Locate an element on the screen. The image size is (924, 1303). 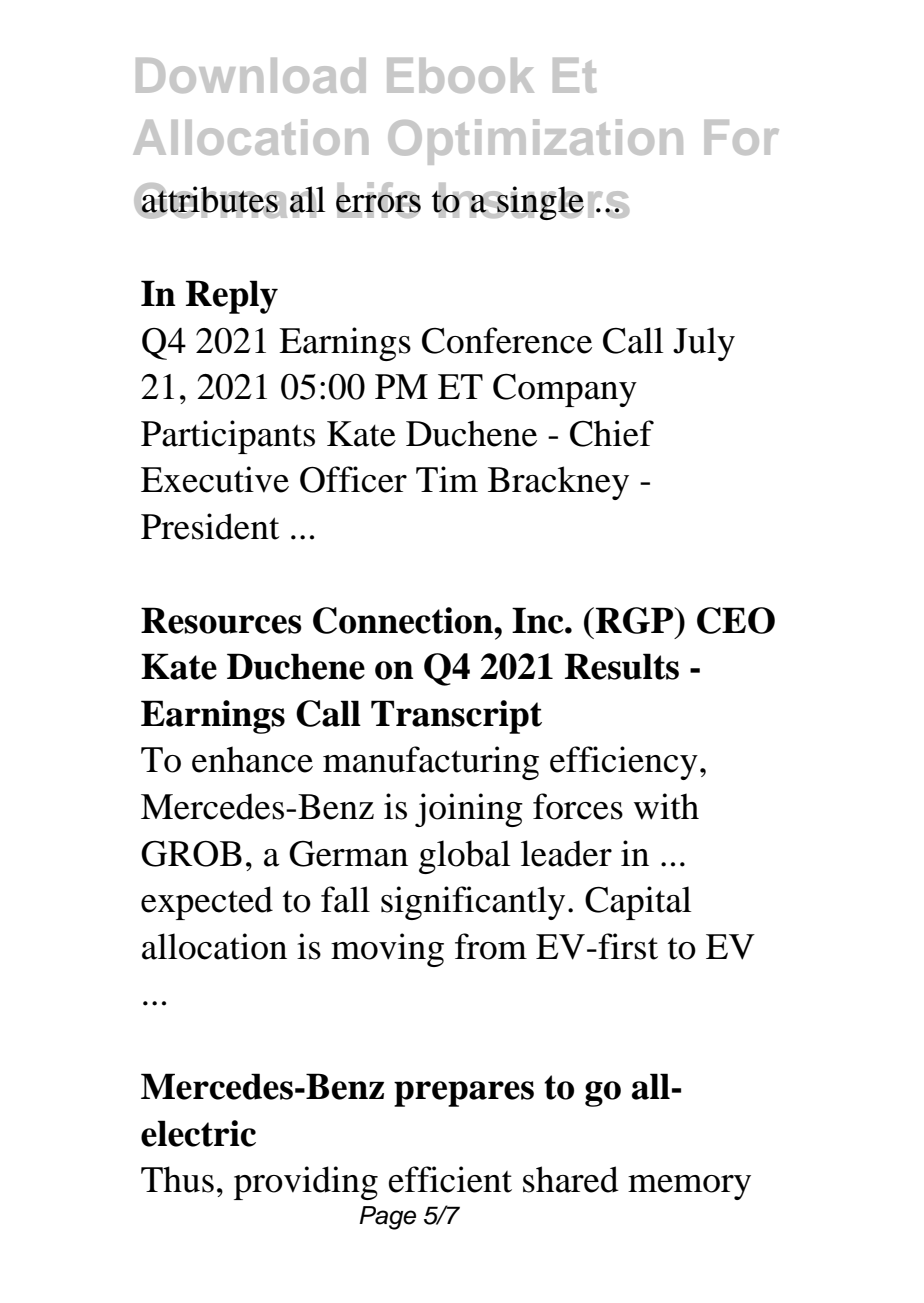
with is located at coordinates (666, 806).
